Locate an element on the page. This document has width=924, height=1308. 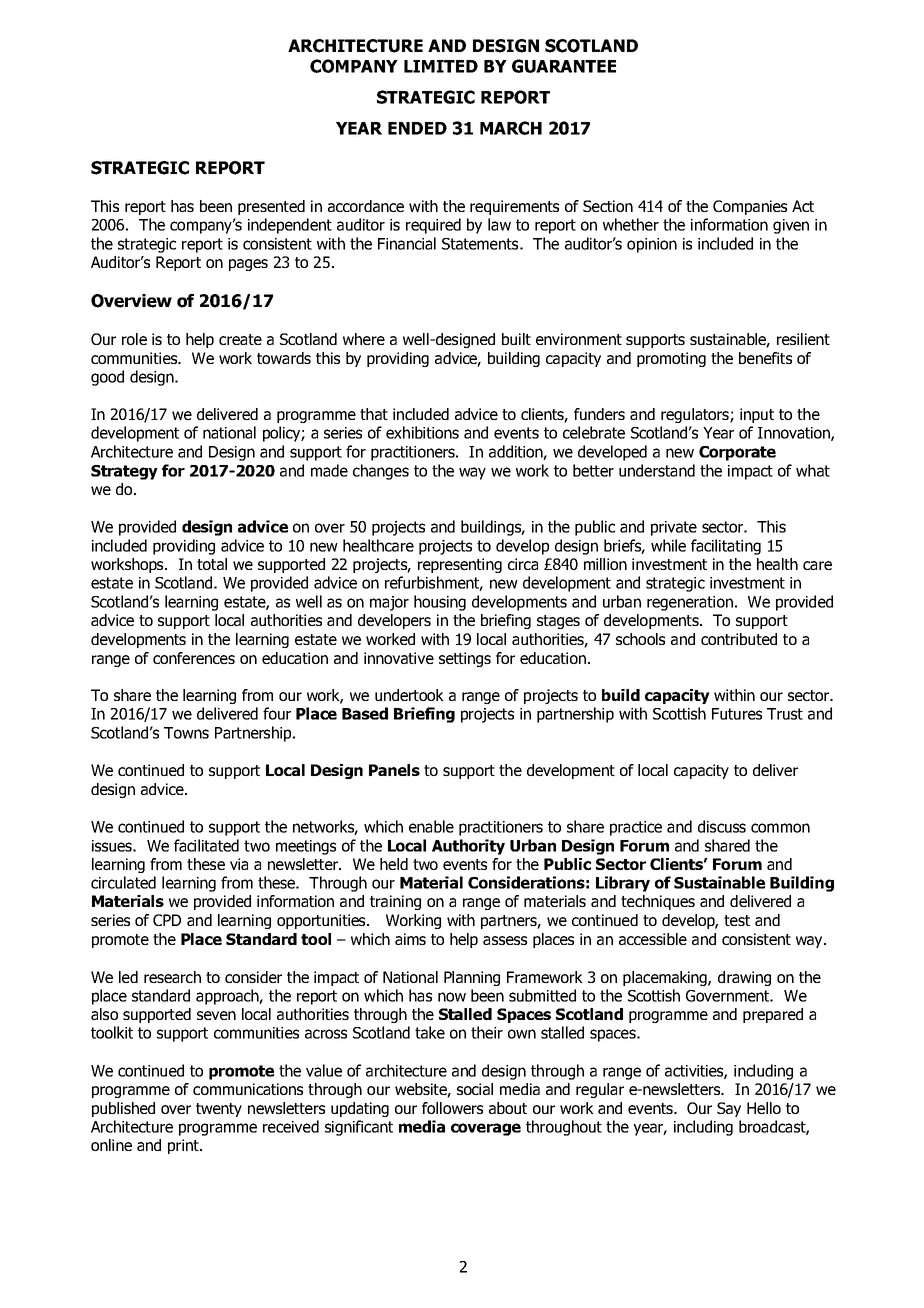
Companies is located at coordinates (750, 207).
